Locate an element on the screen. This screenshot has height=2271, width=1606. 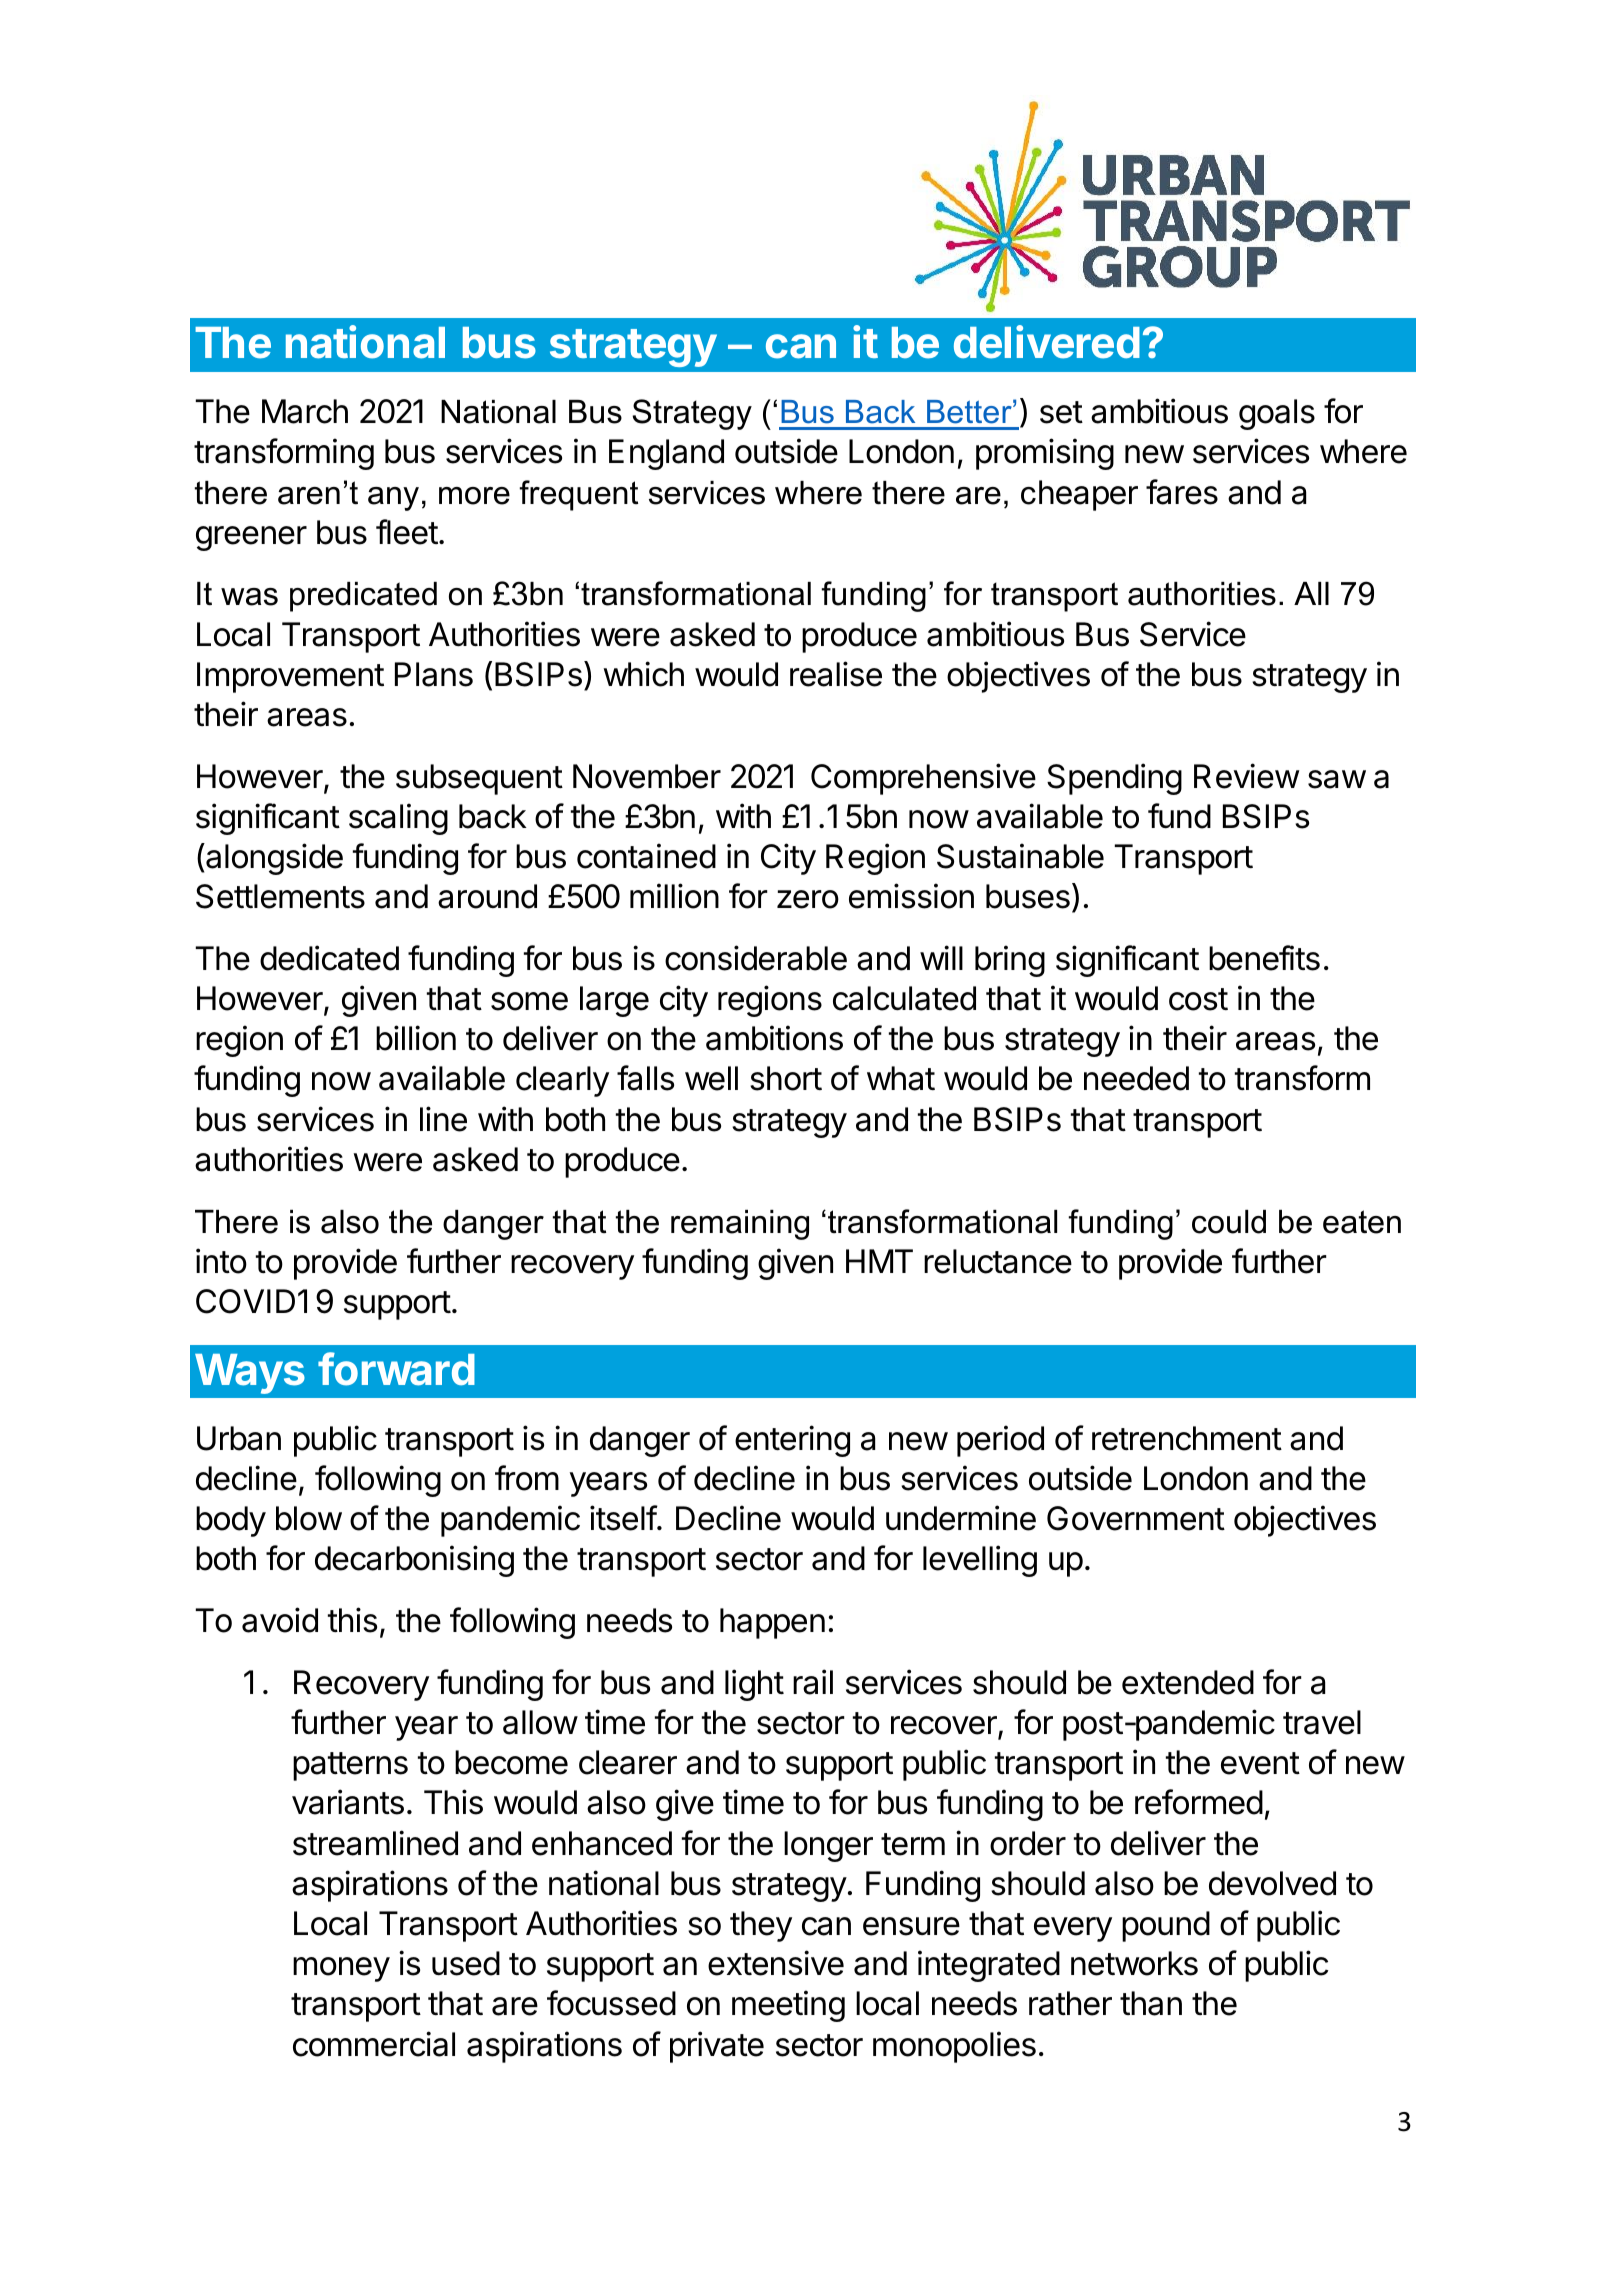
could is located at coordinates (1229, 1222).
